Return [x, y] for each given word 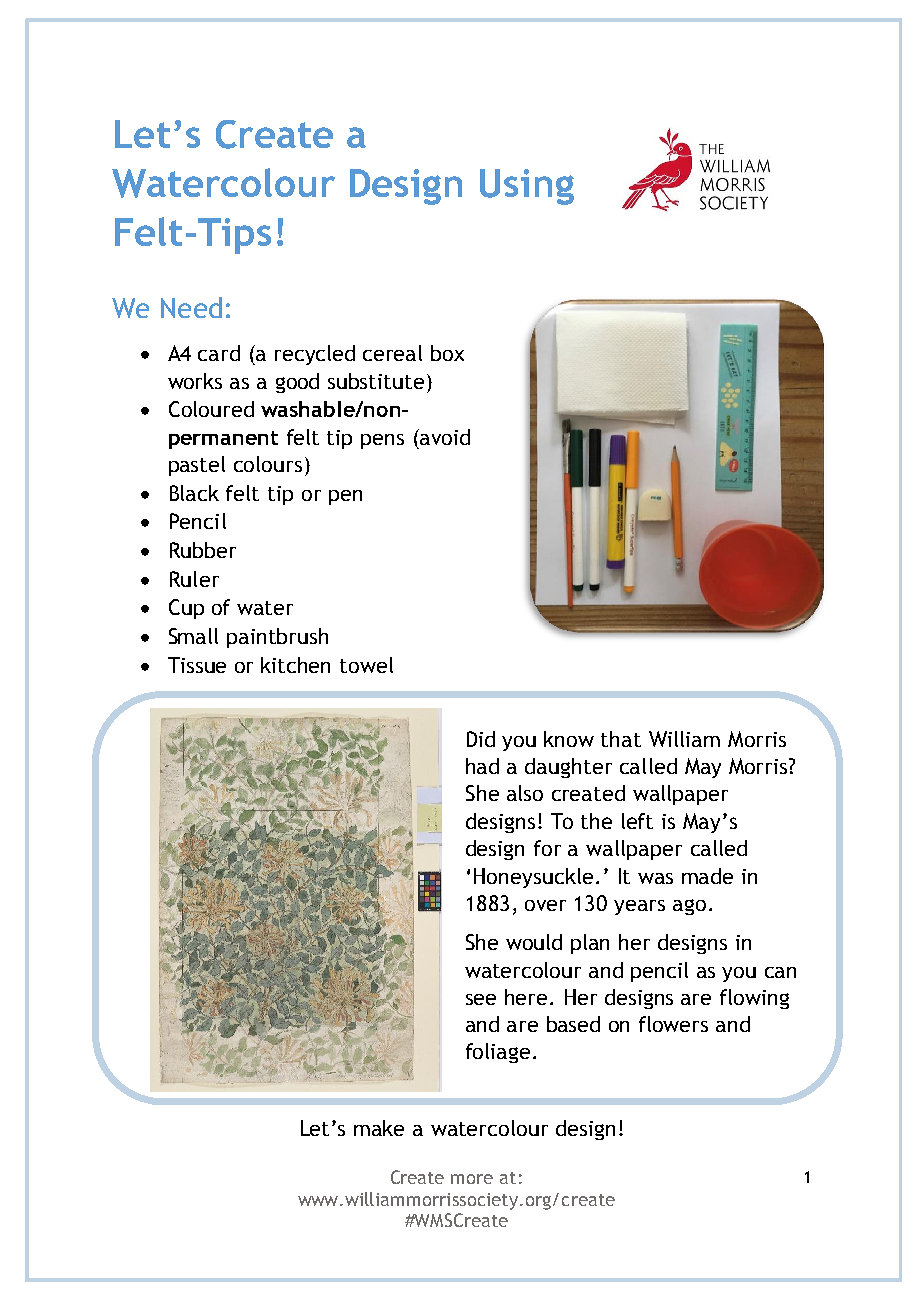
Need [191, 307]
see [481, 999]
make [379, 1128]
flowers [673, 1024]
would [534, 942]
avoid [444, 437]
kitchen [295, 665]
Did [481, 739]
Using [527, 187]
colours [268, 464]
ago [689, 907]
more [472, 1179]
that [621, 739]
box [447, 353]
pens [382, 441]
